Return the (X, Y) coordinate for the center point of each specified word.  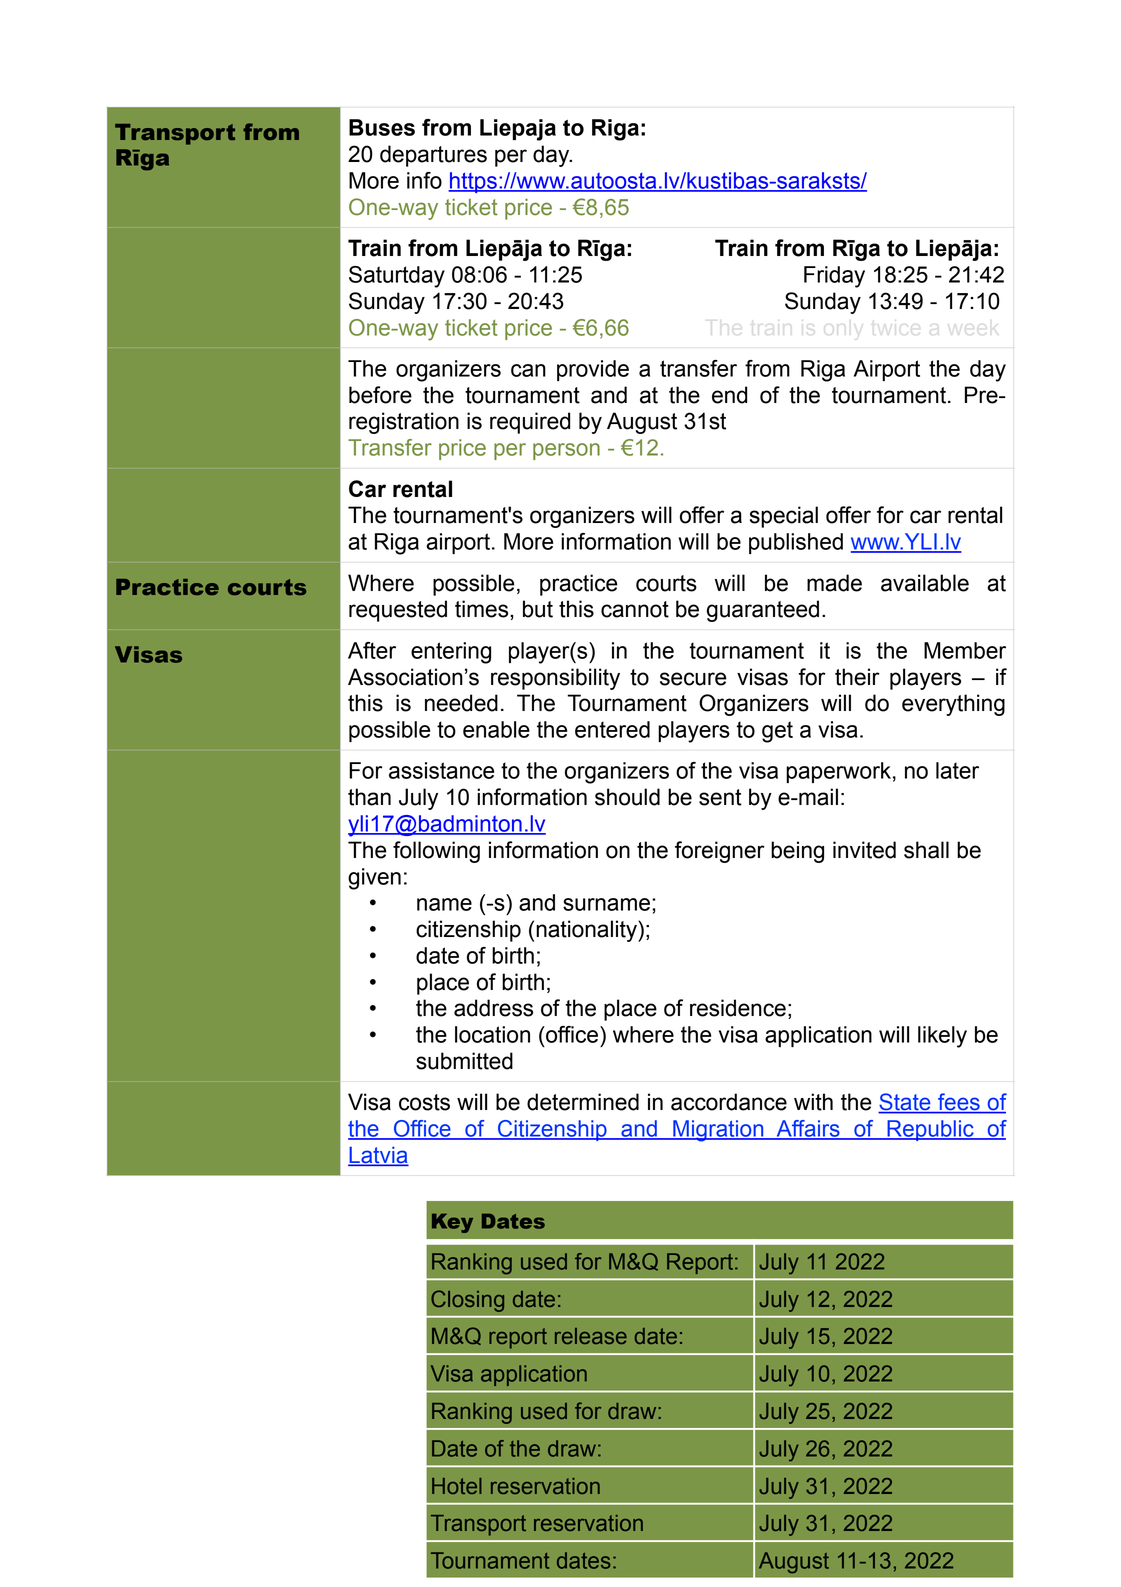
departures (433, 156)
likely (942, 1037)
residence (738, 1008)
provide (593, 370)
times (483, 609)
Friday (834, 277)
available (925, 583)
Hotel (457, 1486)
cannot (635, 609)
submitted (464, 1061)
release (591, 1336)
